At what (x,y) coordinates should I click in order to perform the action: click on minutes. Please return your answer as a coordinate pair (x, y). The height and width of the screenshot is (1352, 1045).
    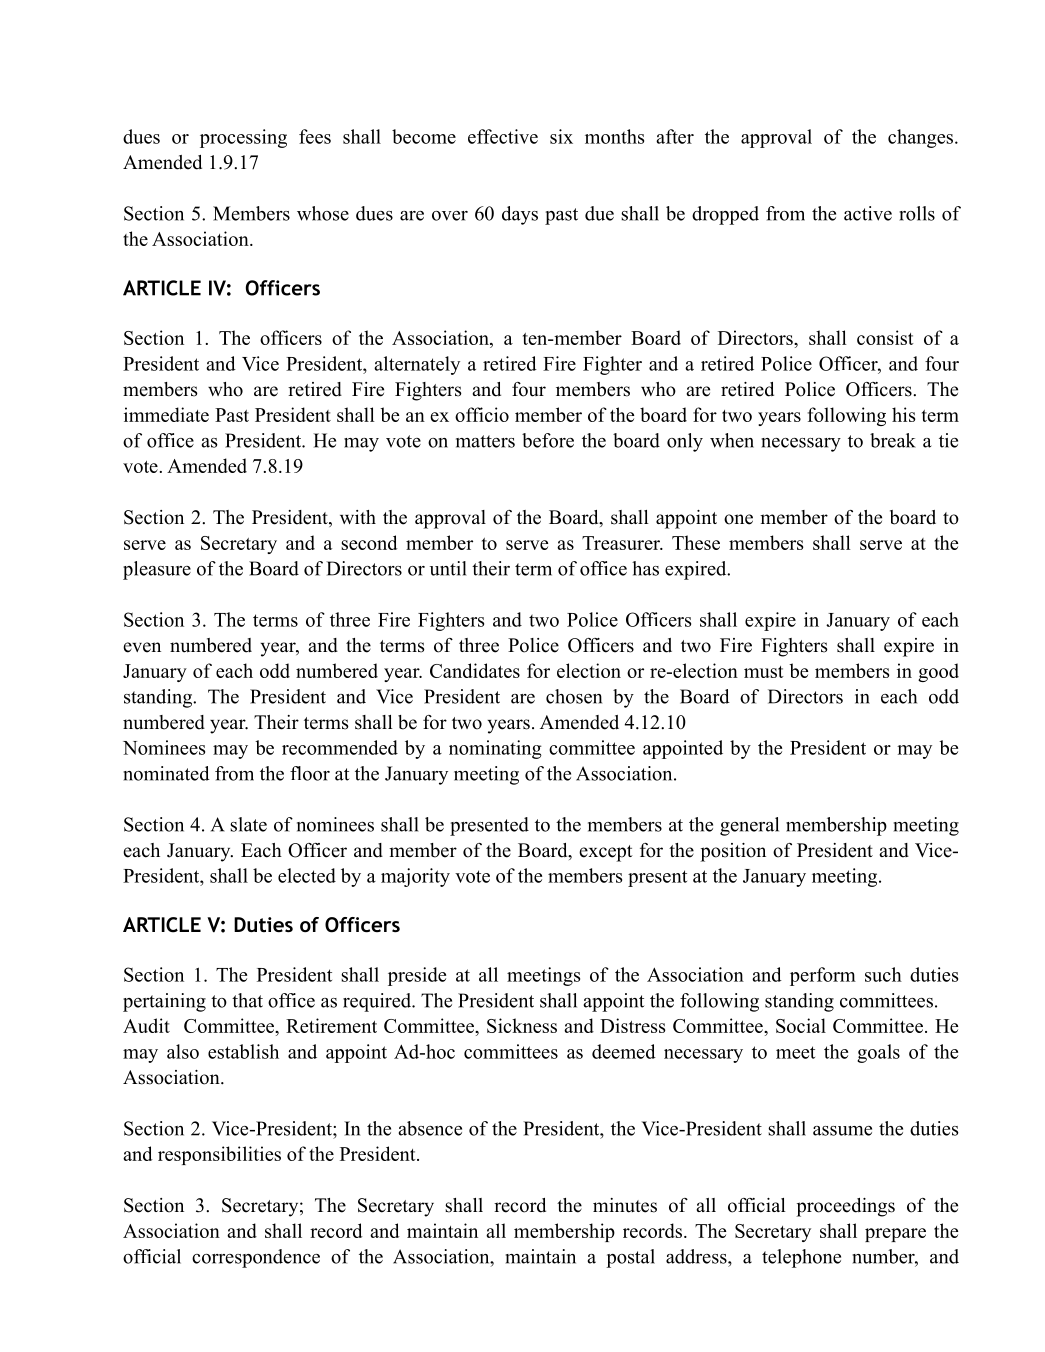
    Looking at the image, I should click on (625, 1205).
